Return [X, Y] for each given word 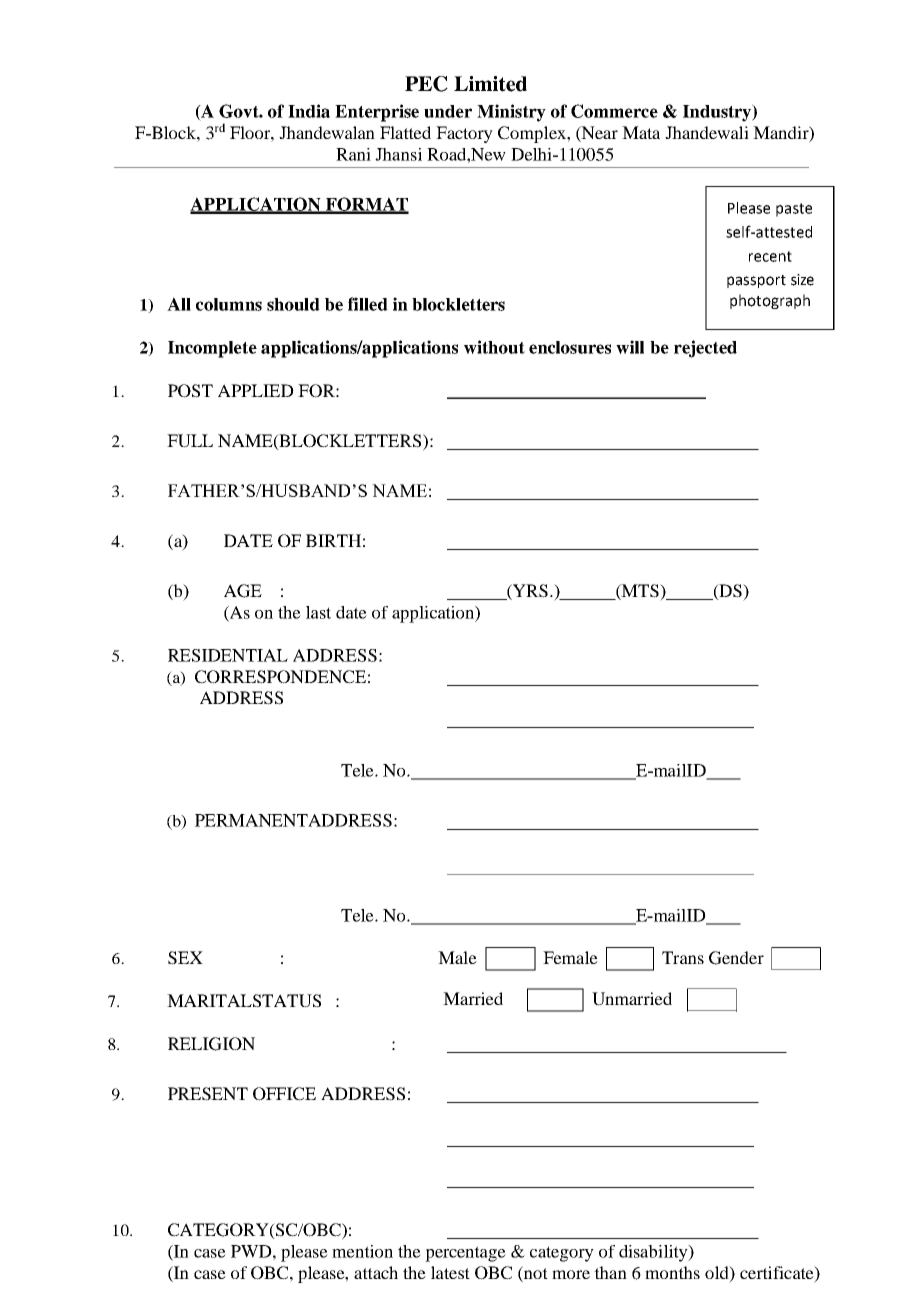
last [318, 612]
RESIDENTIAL [228, 655]
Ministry [511, 113]
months [672, 1272]
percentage [465, 1254]
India [309, 111]
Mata [641, 132]
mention [362, 1251]
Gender [736, 958]
